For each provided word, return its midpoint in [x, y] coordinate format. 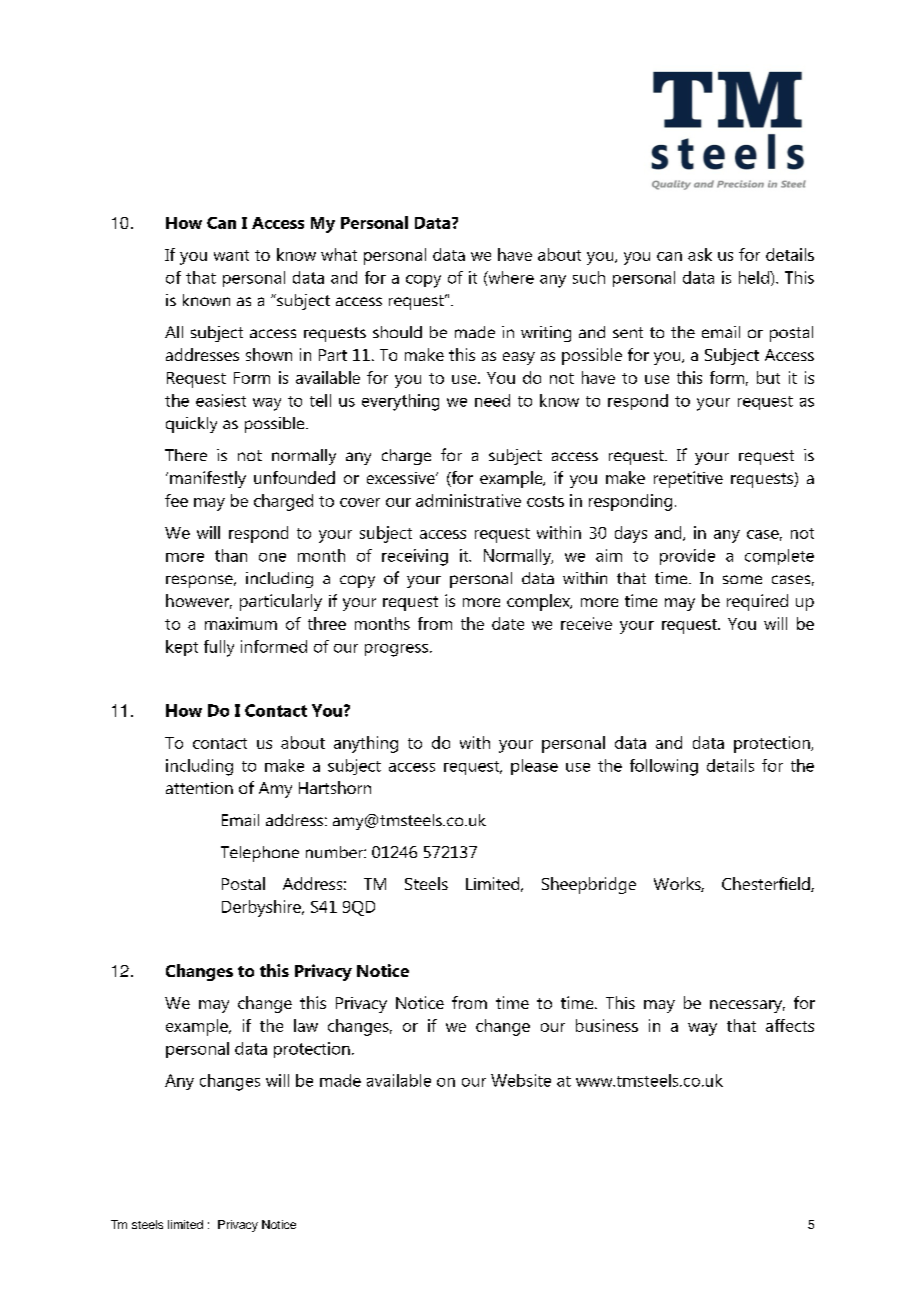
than [231, 555]
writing [546, 334]
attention [199, 788]
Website [521, 1080]
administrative [468, 500]
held [755, 277]
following [664, 767]
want [231, 255]
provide [687, 557]
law [306, 1025]
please [534, 767]
